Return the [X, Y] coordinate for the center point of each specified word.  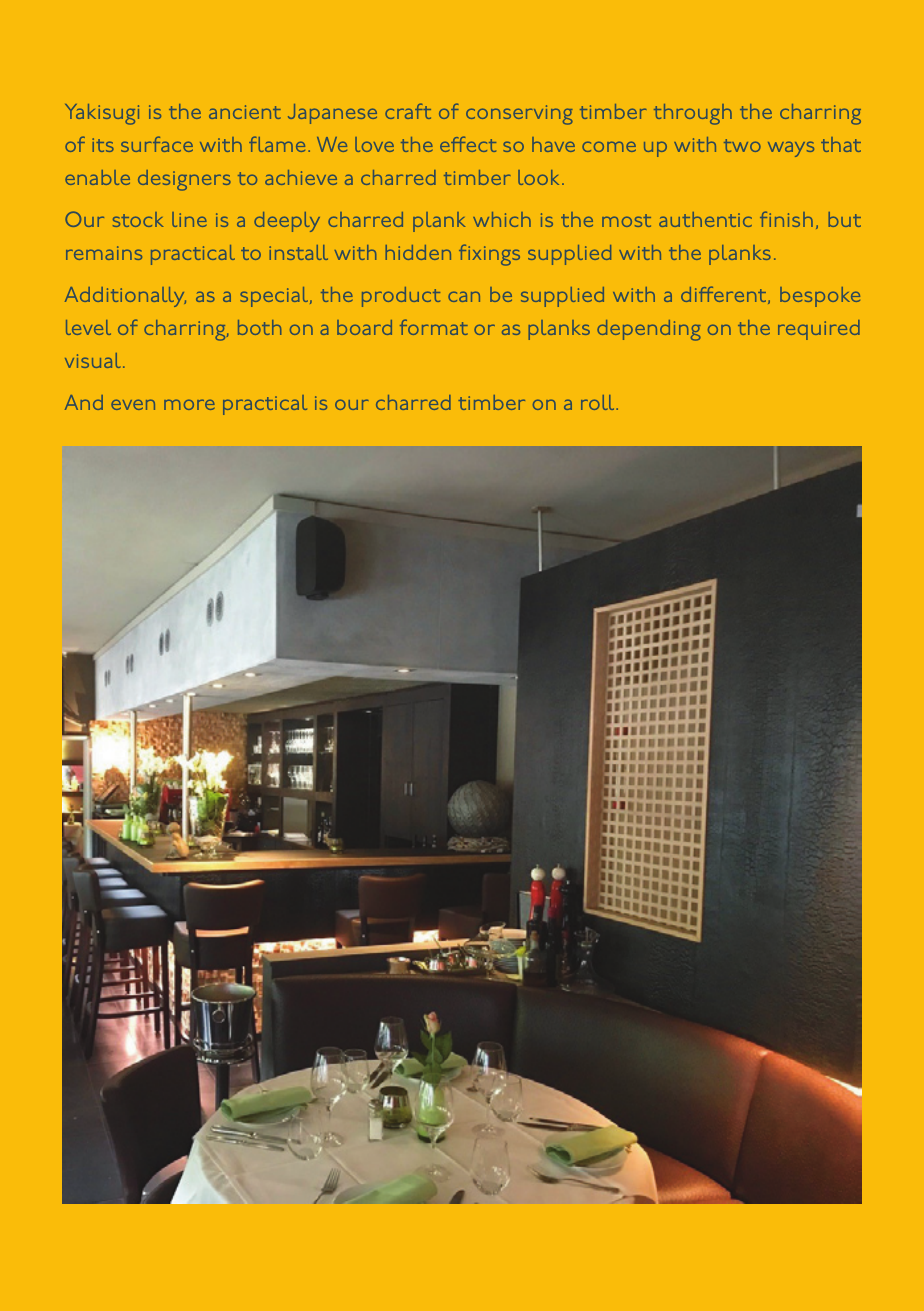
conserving [519, 115]
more [189, 404]
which [502, 219]
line [189, 219]
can [464, 296]
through [693, 114]
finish [786, 219]
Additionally [125, 297]
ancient [245, 112]
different [725, 295]
